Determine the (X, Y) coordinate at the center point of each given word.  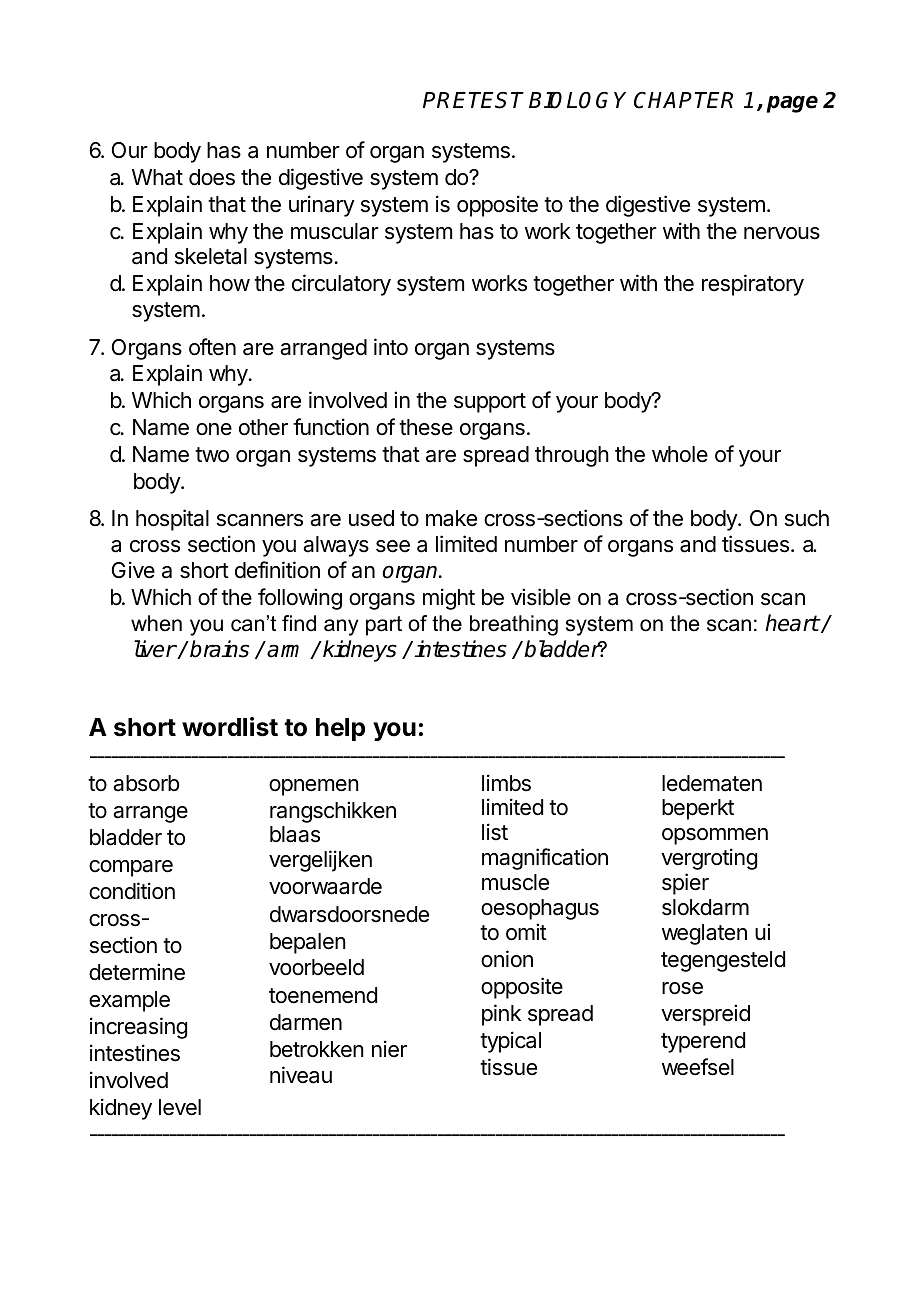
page (792, 104)
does (212, 177)
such (807, 518)
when (156, 623)
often (212, 347)
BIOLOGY (577, 100)
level (180, 1107)
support (490, 403)
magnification (545, 859)
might (449, 599)
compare (131, 868)
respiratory (753, 285)
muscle (515, 882)
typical (510, 1042)
